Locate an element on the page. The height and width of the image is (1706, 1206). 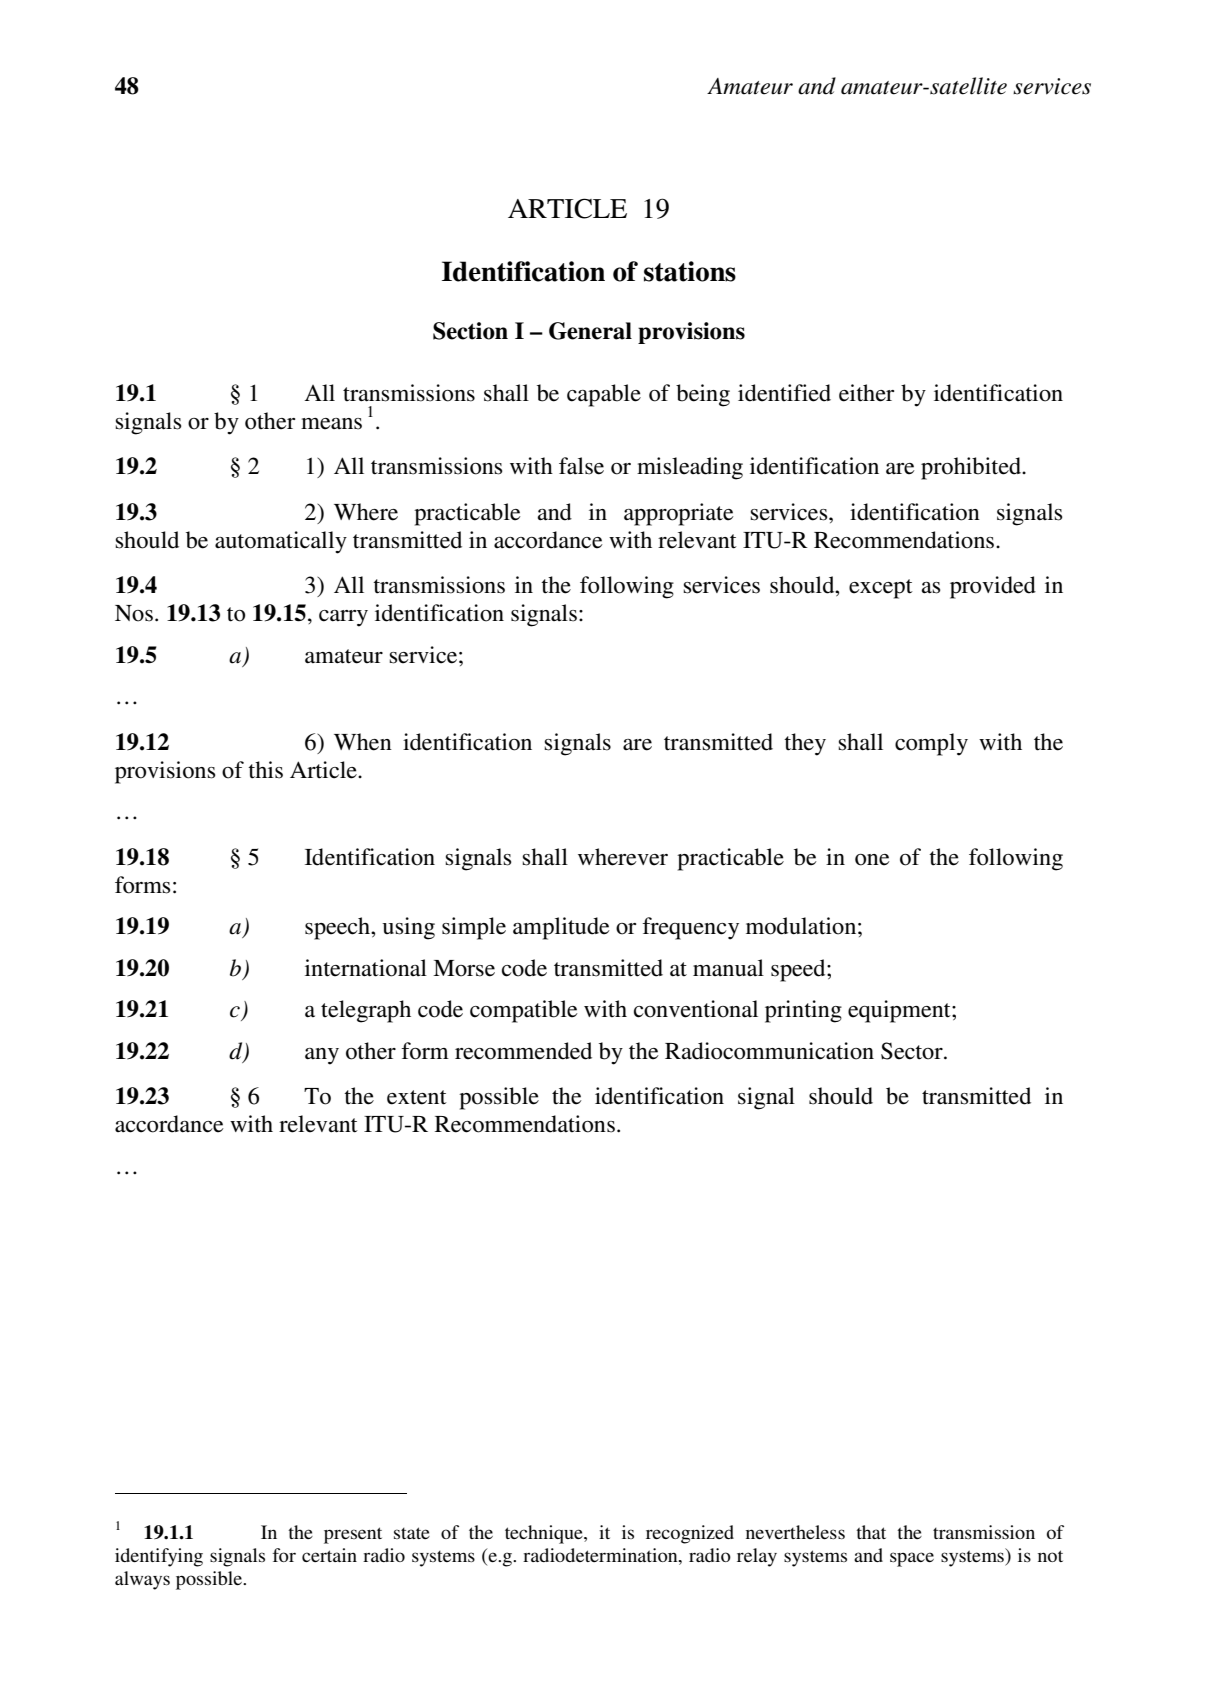
recommended is located at coordinates (523, 1051).
